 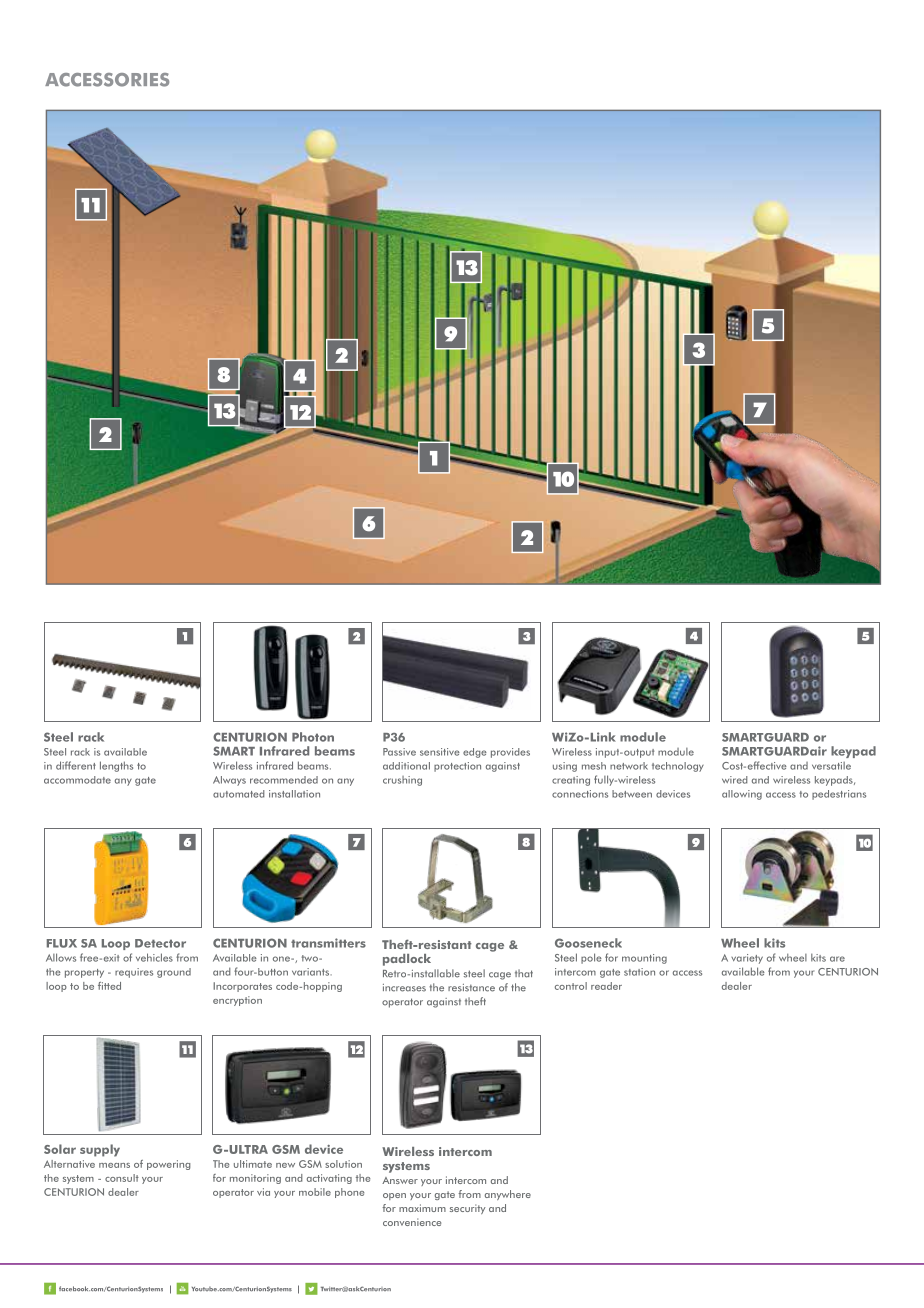 What do you see at coordinates (468, 1209) in the document?
I see `security` at bounding box center [468, 1209].
